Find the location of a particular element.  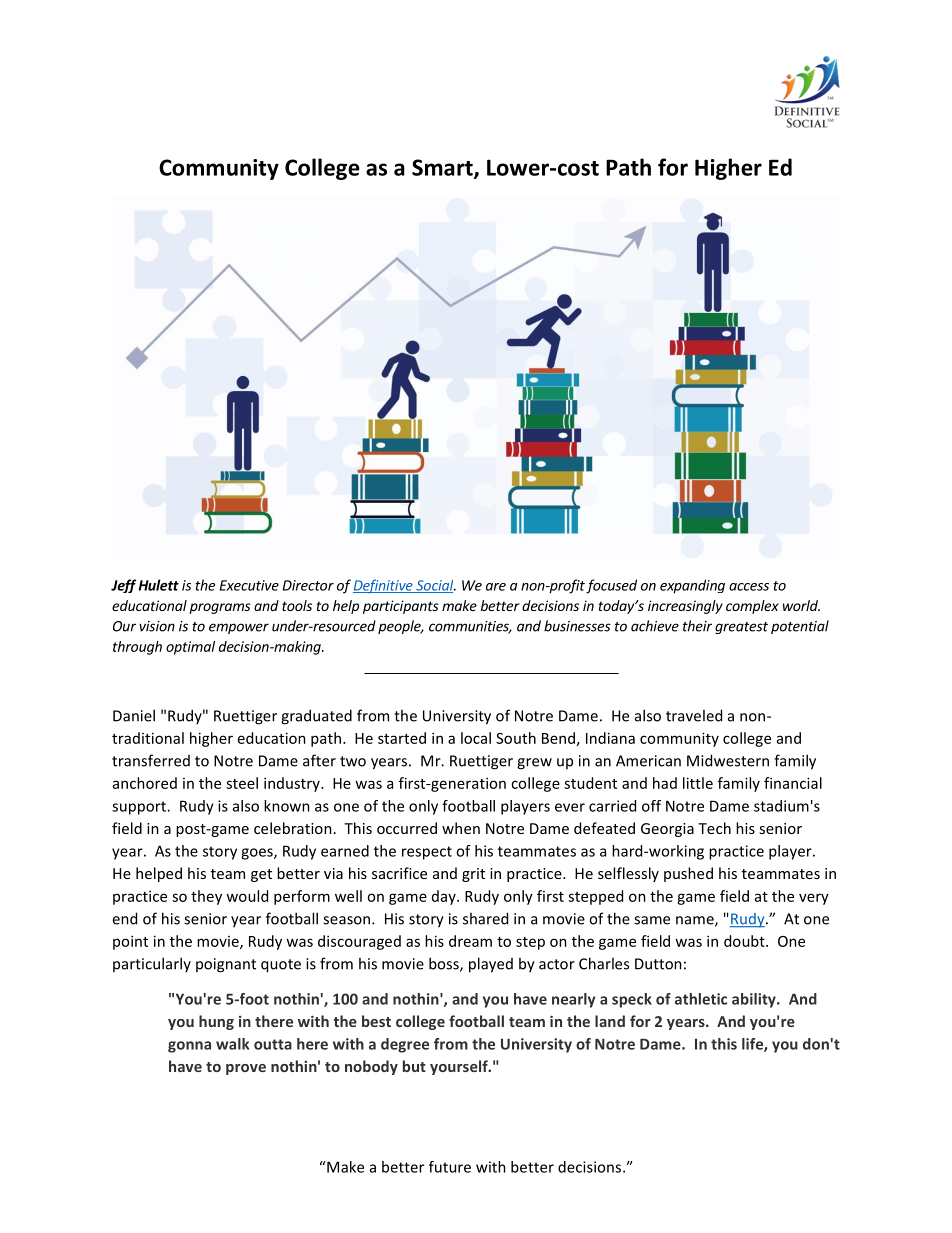

Definitive is located at coordinates (384, 586).
